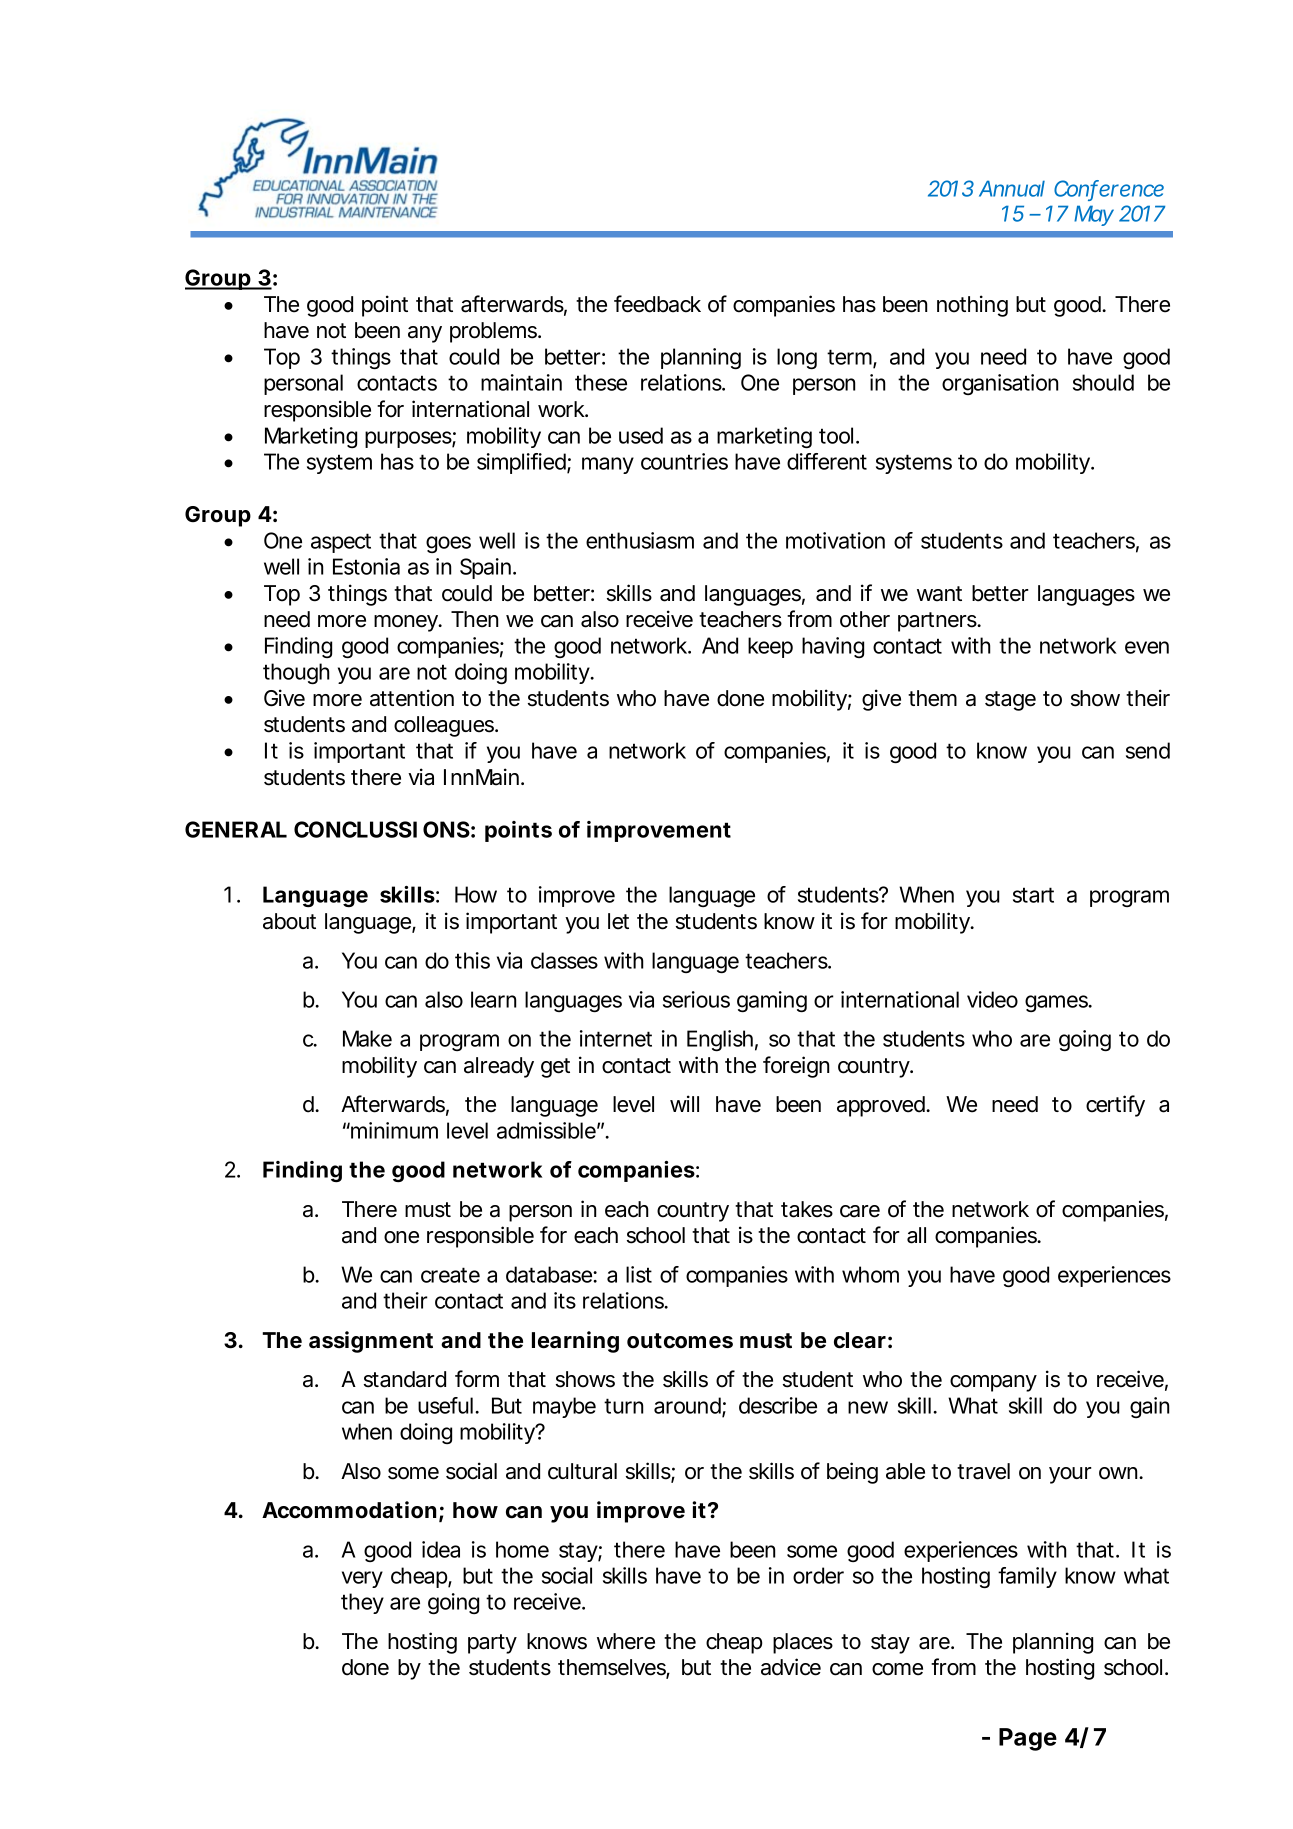 This page has height=1829, width=1293. I want to click on where, so click(626, 1641).
